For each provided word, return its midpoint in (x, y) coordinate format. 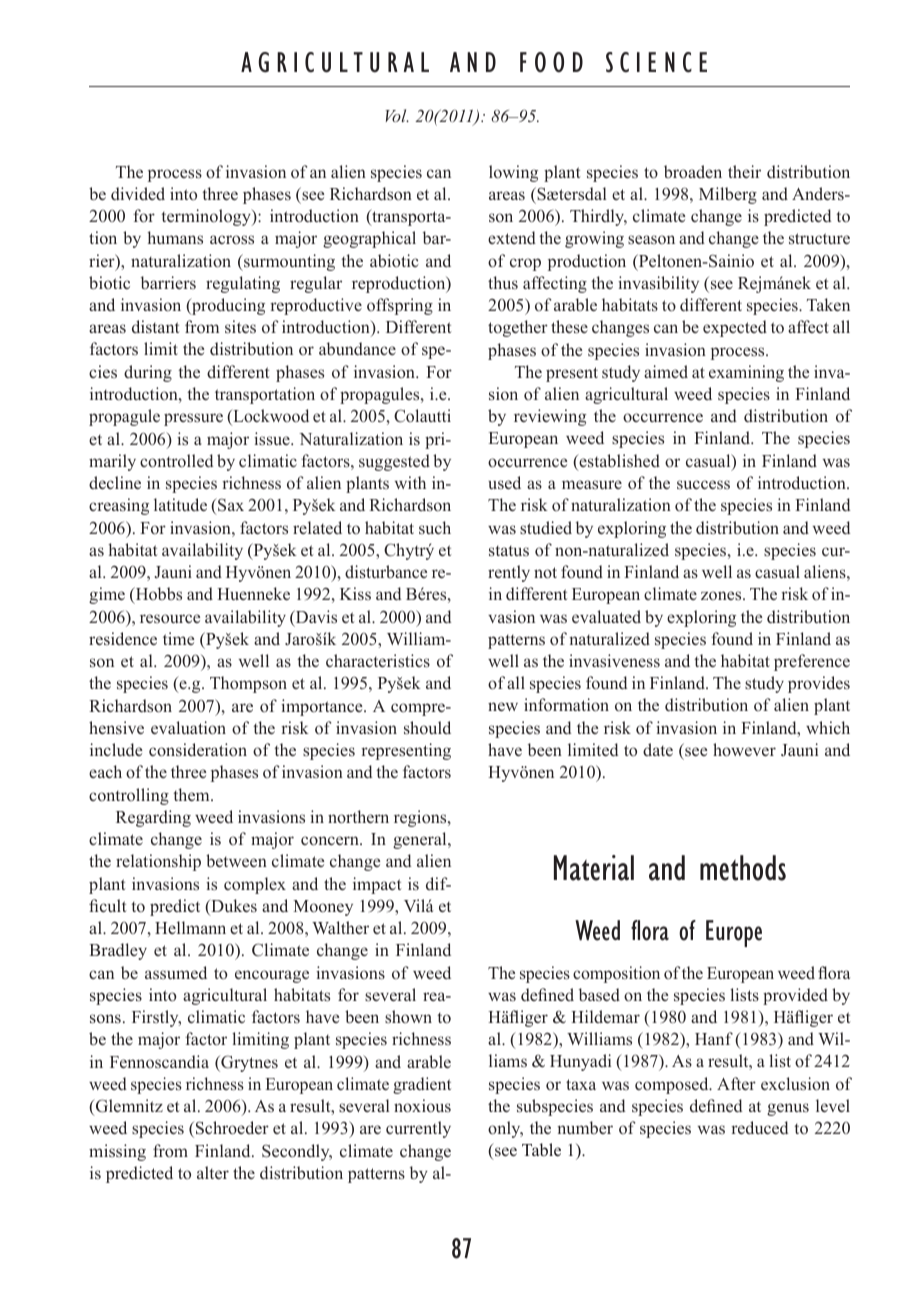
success (703, 484)
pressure (193, 419)
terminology (207, 217)
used (504, 482)
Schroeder (232, 1128)
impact (377, 885)
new (503, 706)
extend (512, 238)
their (744, 171)
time (178, 638)
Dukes (233, 907)
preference (812, 662)
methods (743, 868)
